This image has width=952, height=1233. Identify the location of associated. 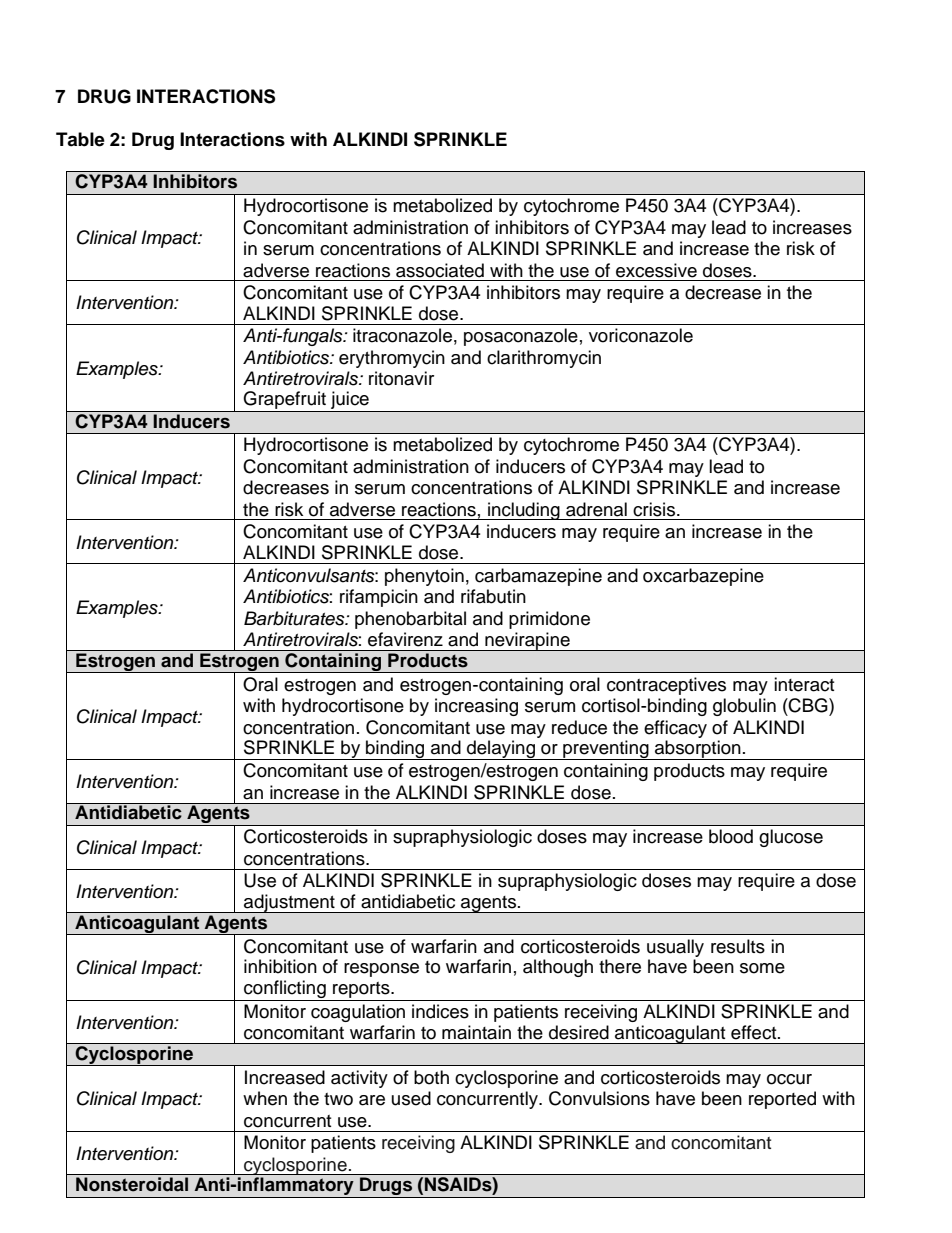
(440, 270).
